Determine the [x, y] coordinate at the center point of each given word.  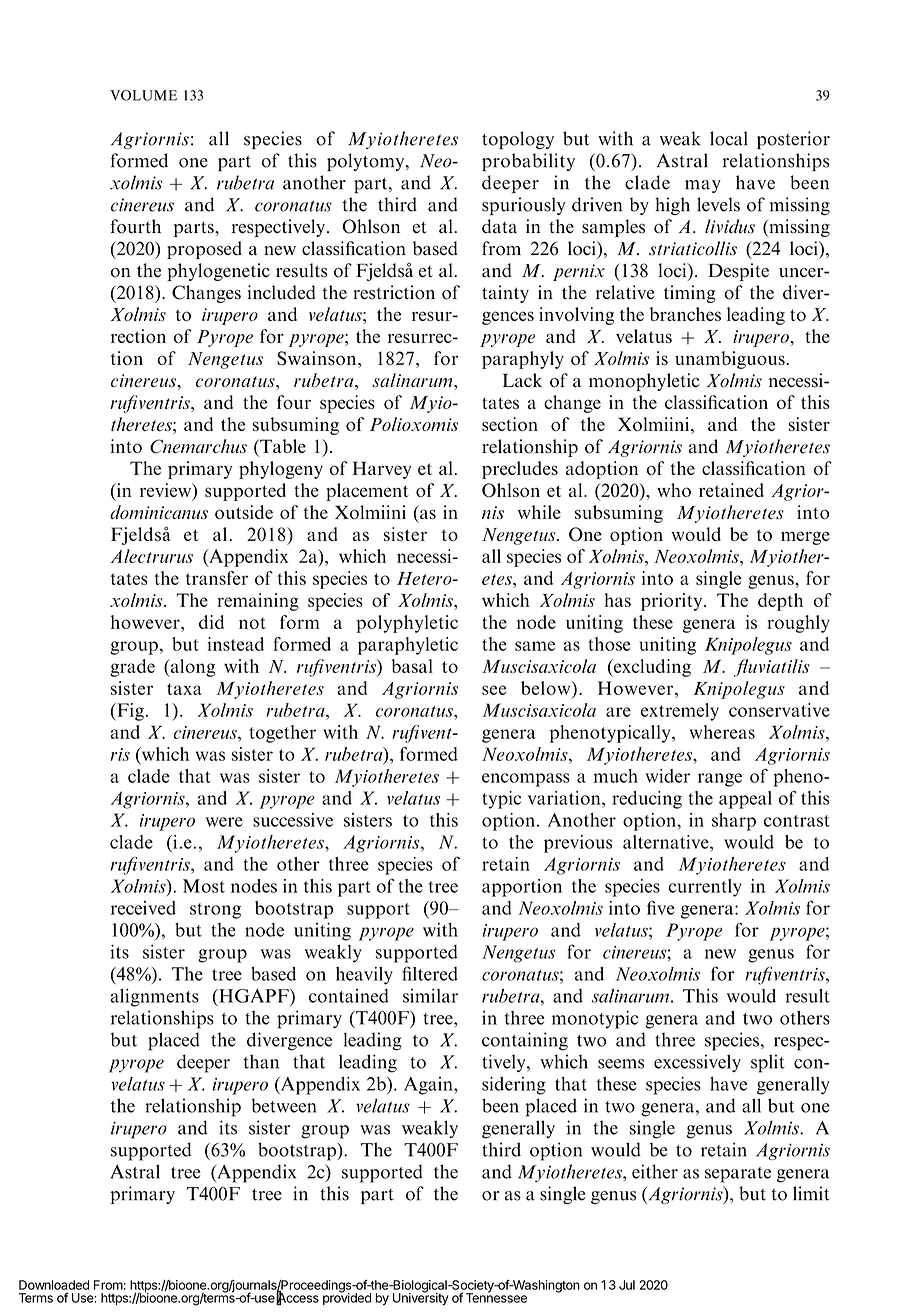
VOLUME [143, 95]
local [729, 138]
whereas [722, 732]
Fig [129, 712]
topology [518, 140]
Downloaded [54, 1285]
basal [412, 666]
